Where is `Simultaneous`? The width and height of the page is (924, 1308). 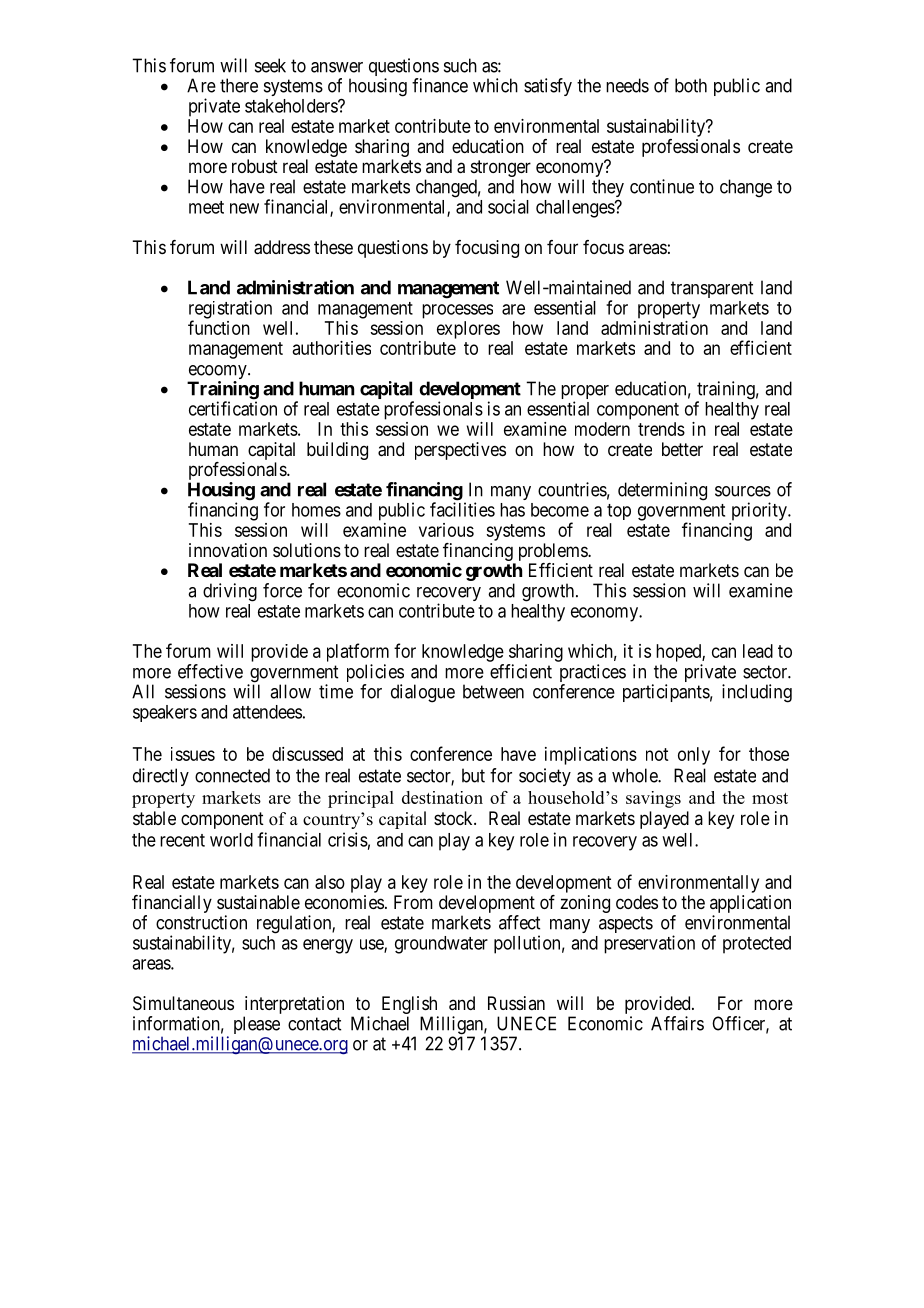 Simultaneous is located at coordinates (183, 1003).
